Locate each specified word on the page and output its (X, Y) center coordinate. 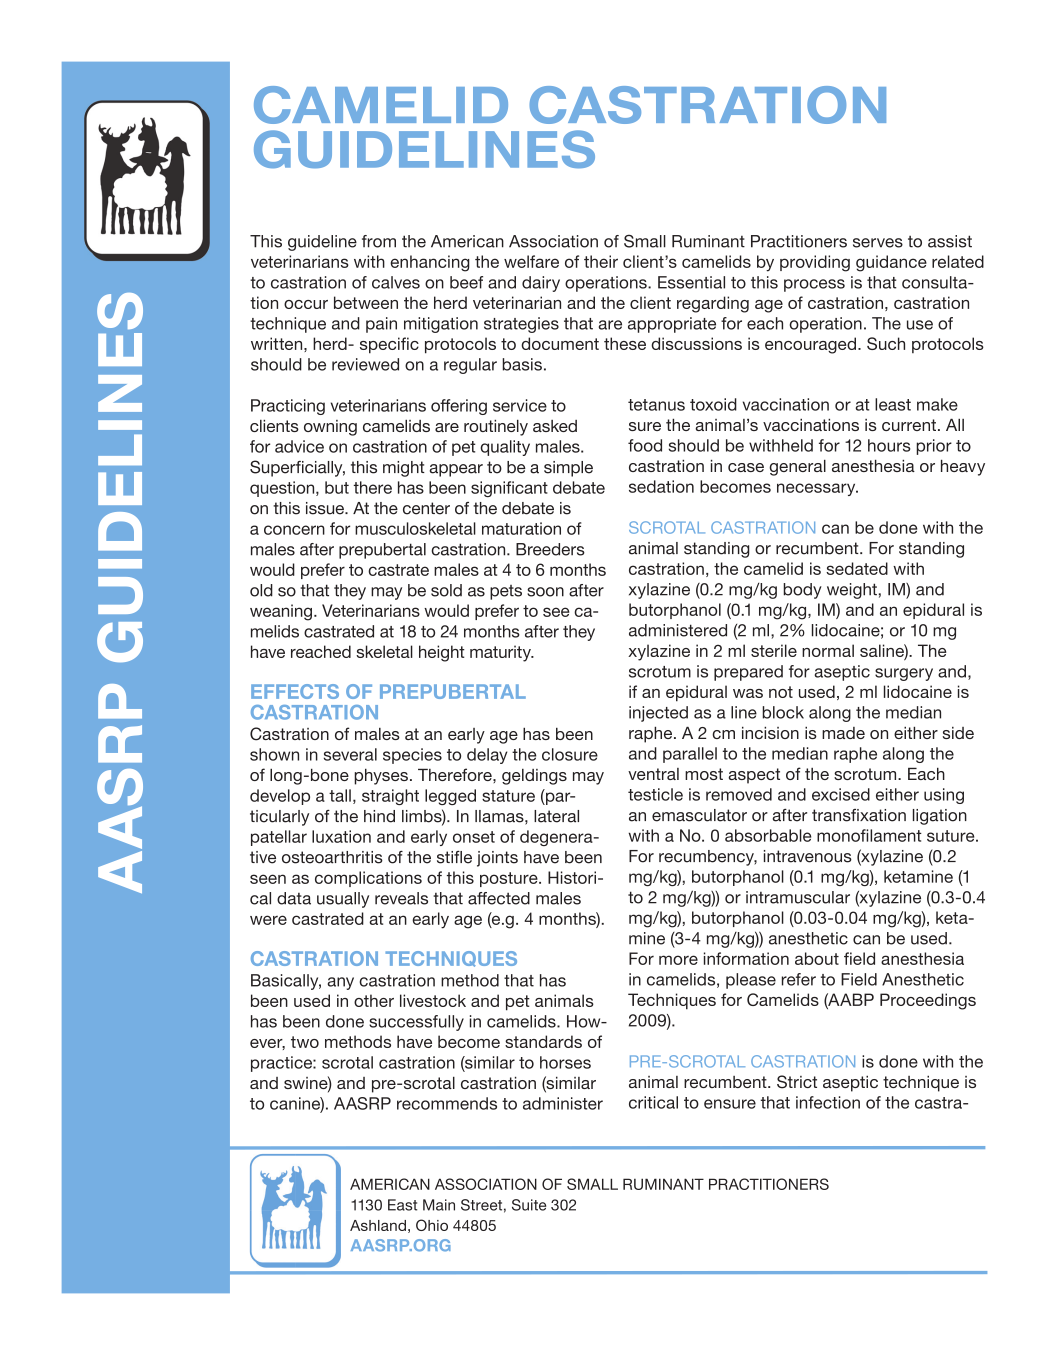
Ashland (378, 1225)
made (843, 733)
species (412, 756)
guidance (891, 263)
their (601, 261)
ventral (653, 774)
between (366, 302)
